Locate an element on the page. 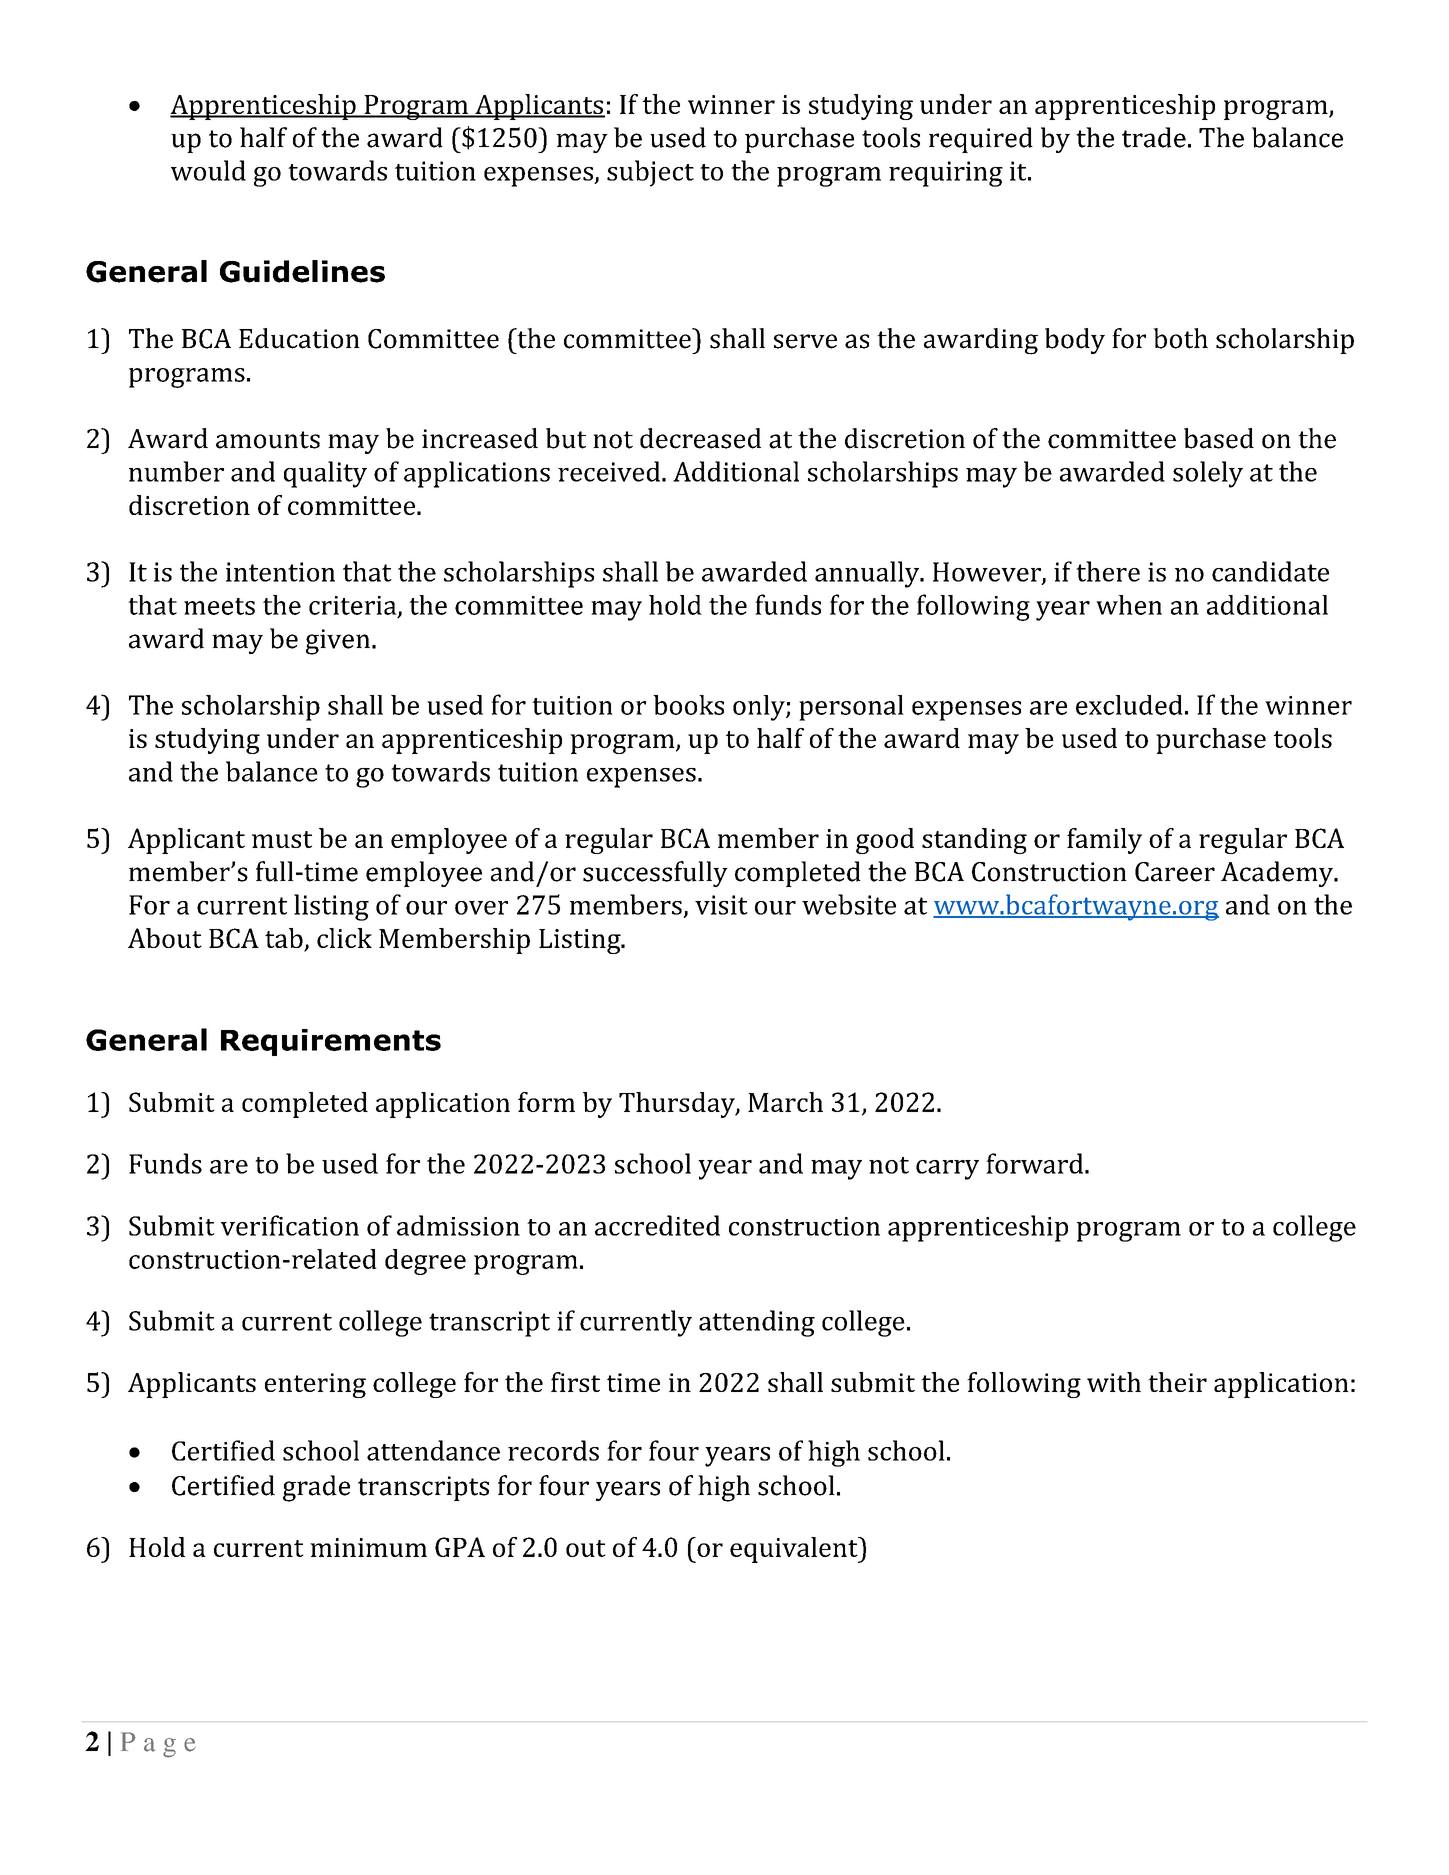  would is located at coordinates (208, 170).
